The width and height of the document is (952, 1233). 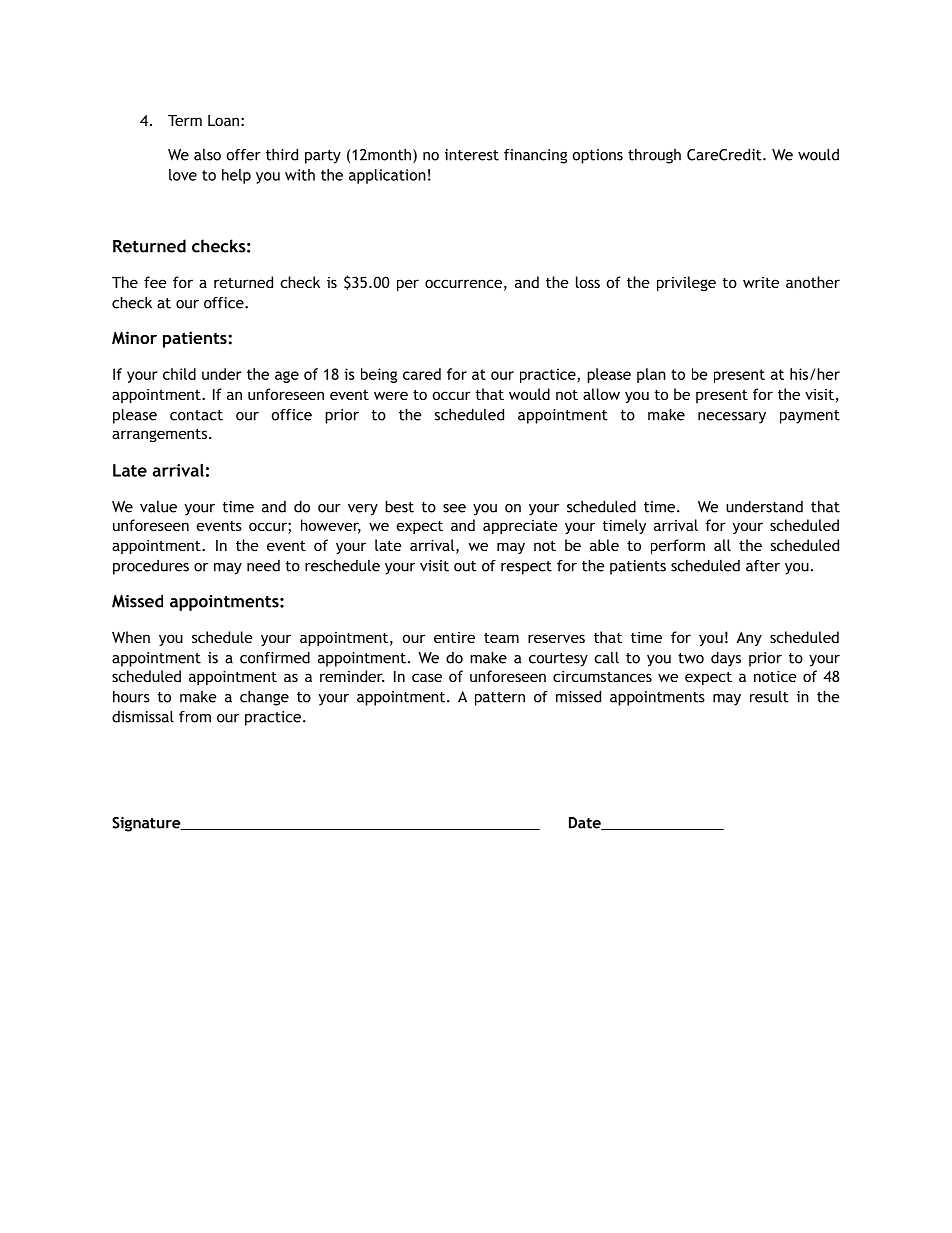 I want to click on through, so click(x=654, y=156).
